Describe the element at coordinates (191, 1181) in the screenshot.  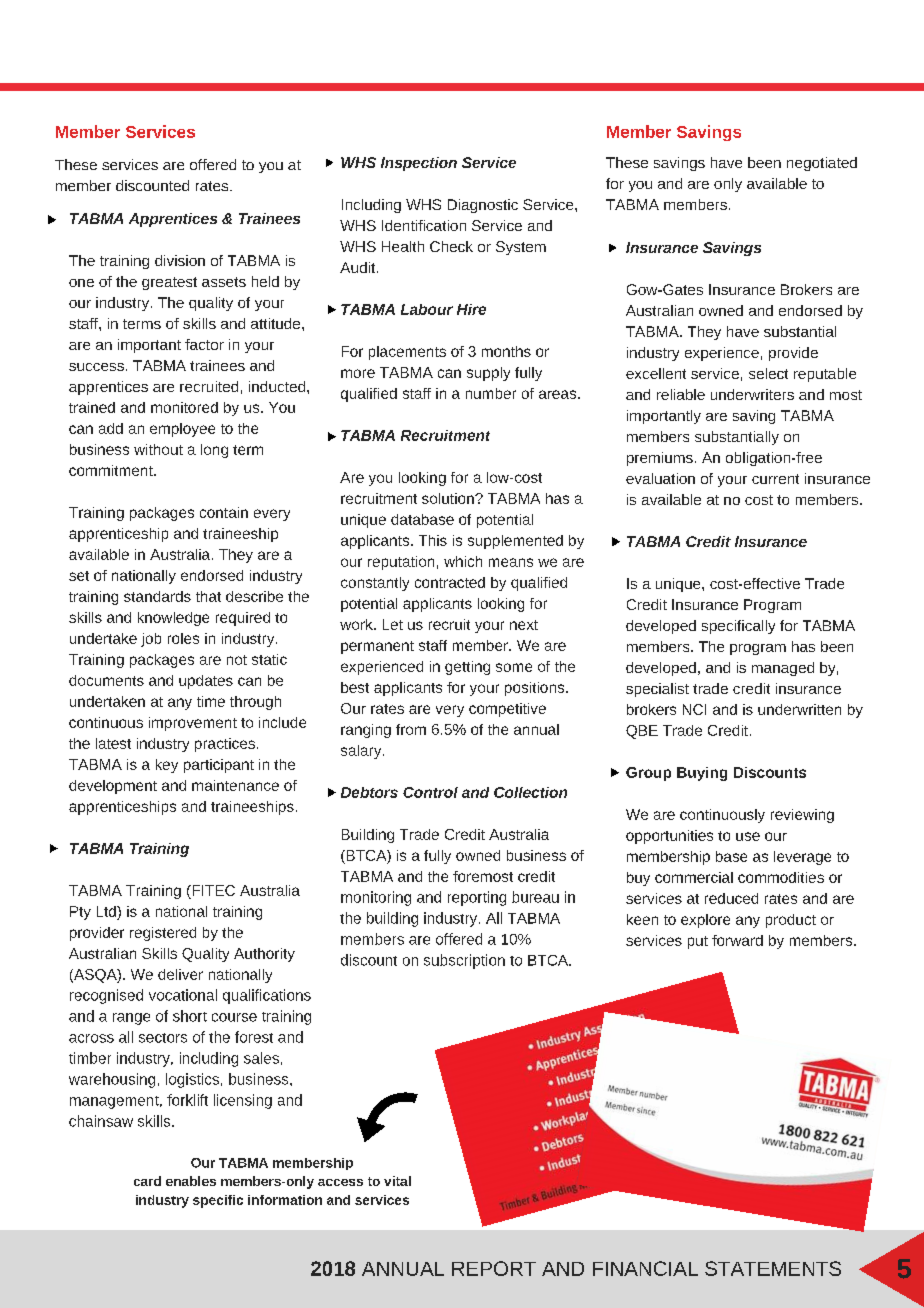
I see `enables` at that location.
